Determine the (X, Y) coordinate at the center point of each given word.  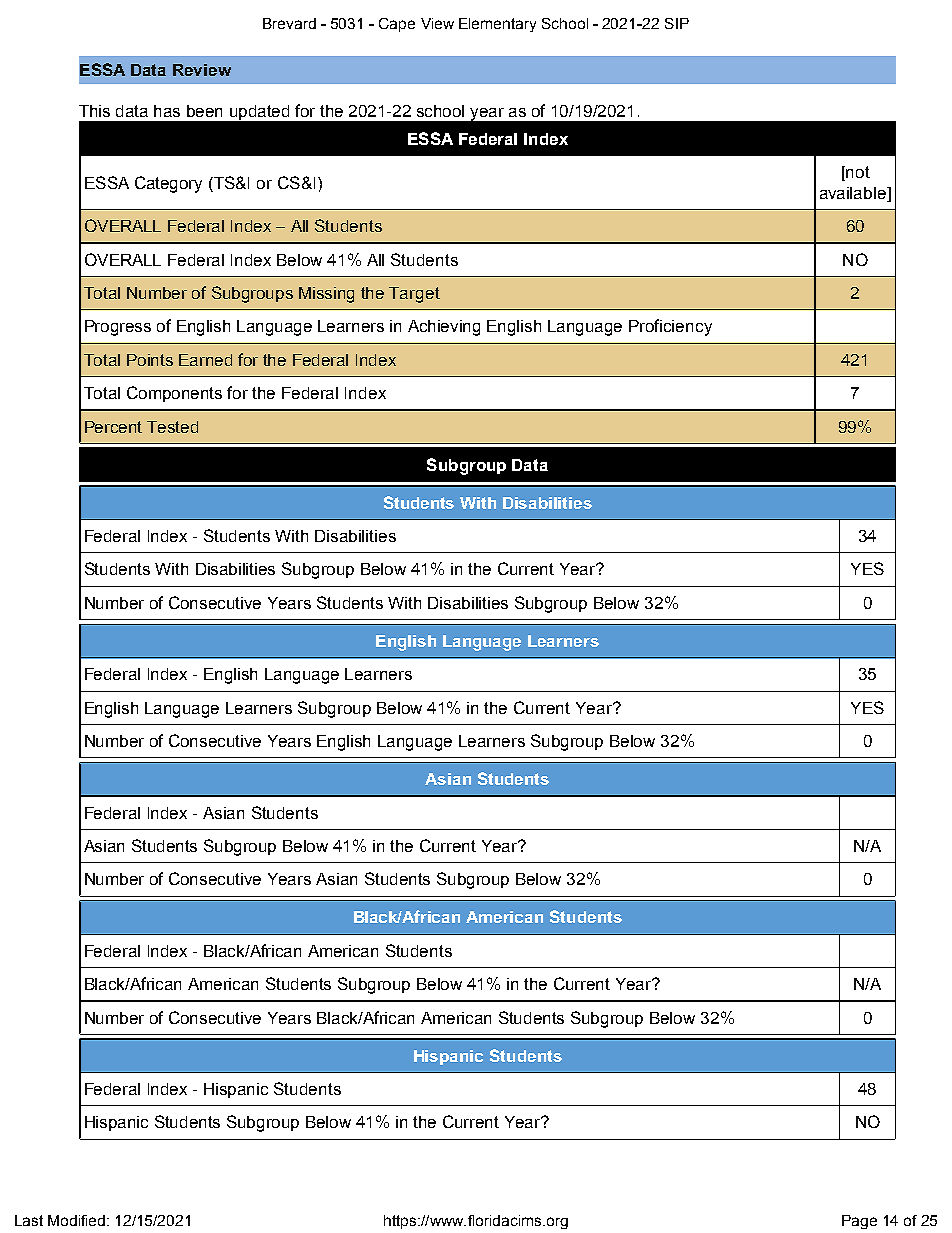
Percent (113, 427)
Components (174, 394)
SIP (677, 23)
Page (859, 1222)
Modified (78, 1220)
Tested (172, 427)
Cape (397, 25)
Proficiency (670, 327)
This (94, 111)
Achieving (444, 328)
